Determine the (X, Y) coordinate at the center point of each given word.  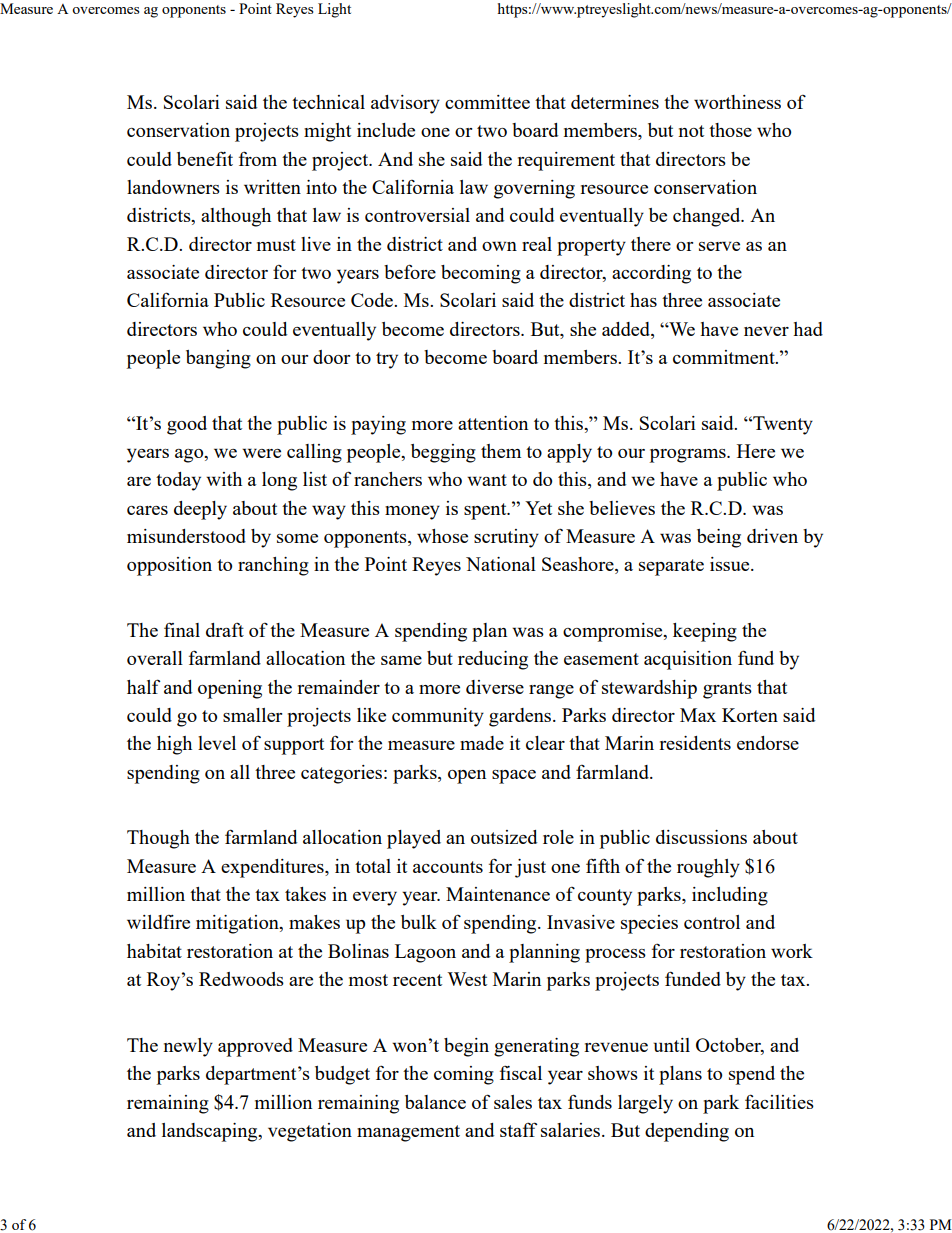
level (217, 743)
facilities (779, 1101)
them (501, 451)
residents (695, 743)
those (730, 130)
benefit (205, 158)
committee (487, 102)
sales (513, 1102)
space (514, 777)
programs (689, 456)
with (224, 479)
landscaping (211, 1132)
